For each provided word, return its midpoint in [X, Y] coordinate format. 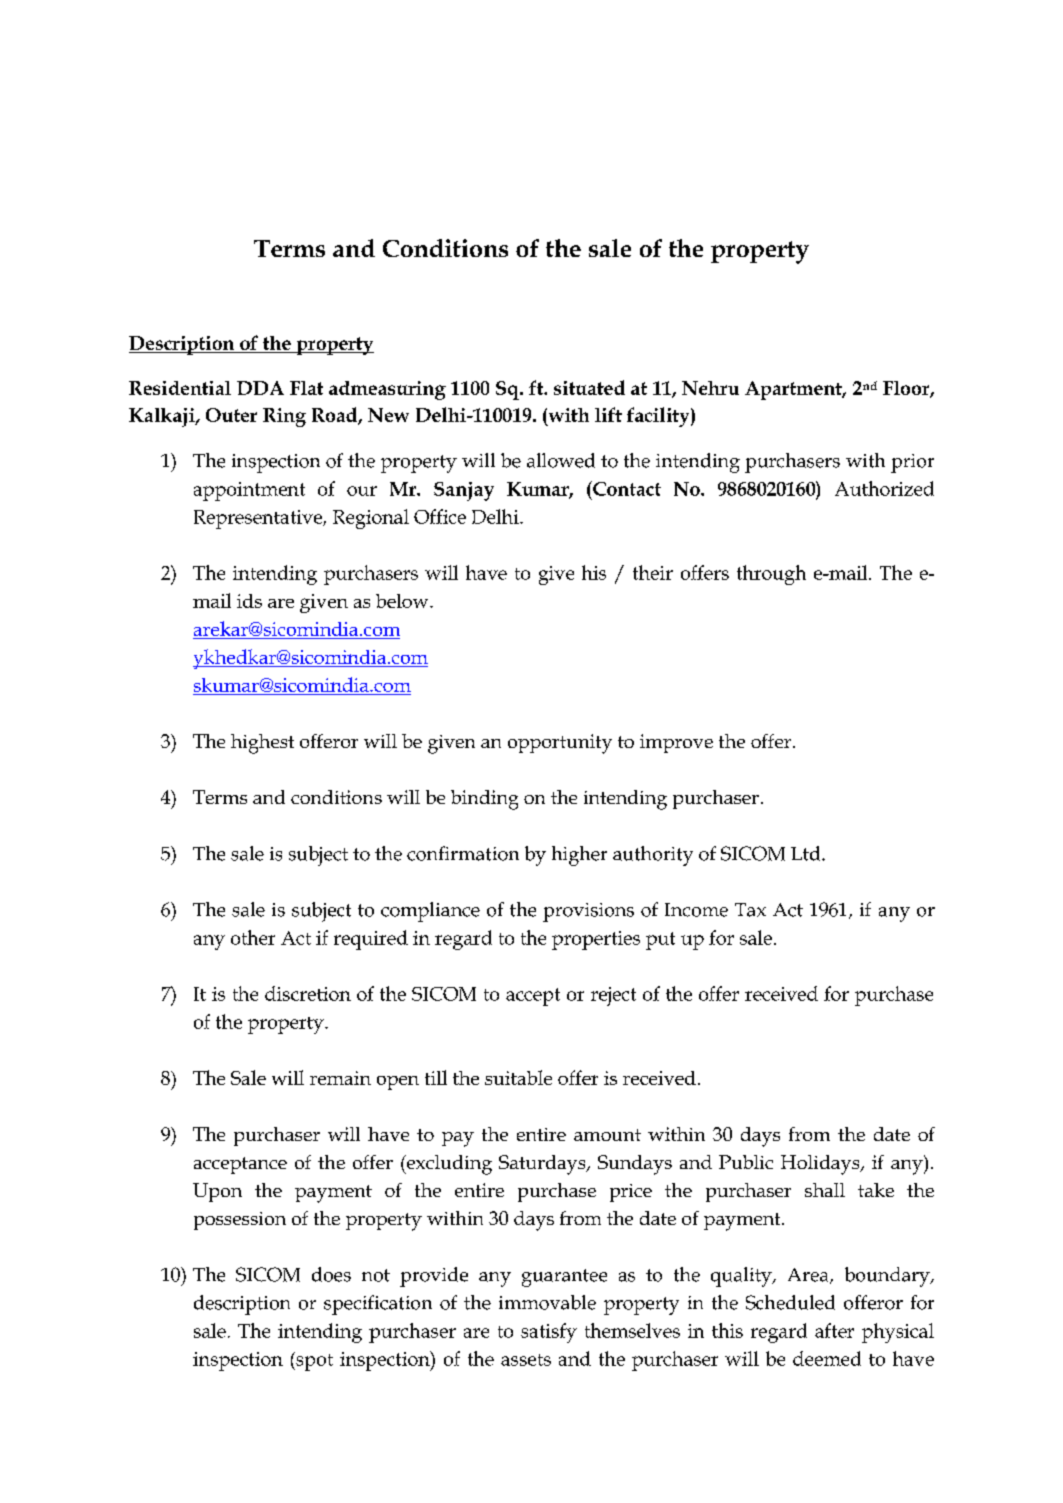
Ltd [807, 853]
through [771, 575]
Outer [231, 415]
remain [340, 1078]
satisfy [549, 1333]
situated [589, 387]
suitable [518, 1077]
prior [912, 463]
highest [262, 744]
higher [579, 856]
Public [746, 1162]
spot [313, 1361]
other [253, 937]
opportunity [560, 744]
